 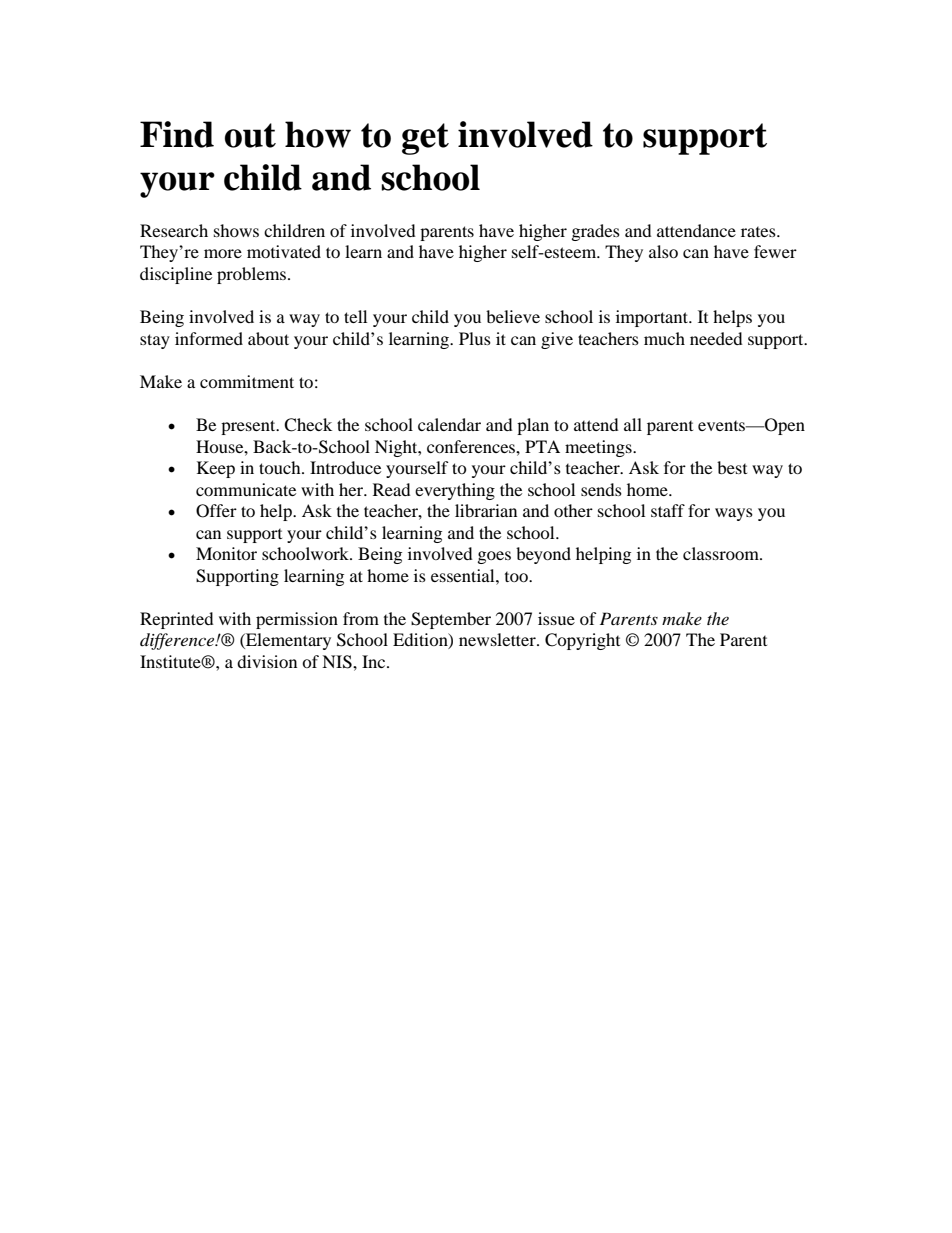 What do you see at coordinates (226, 553) in the document?
I see `Monitor` at bounding box center [226, 553].
